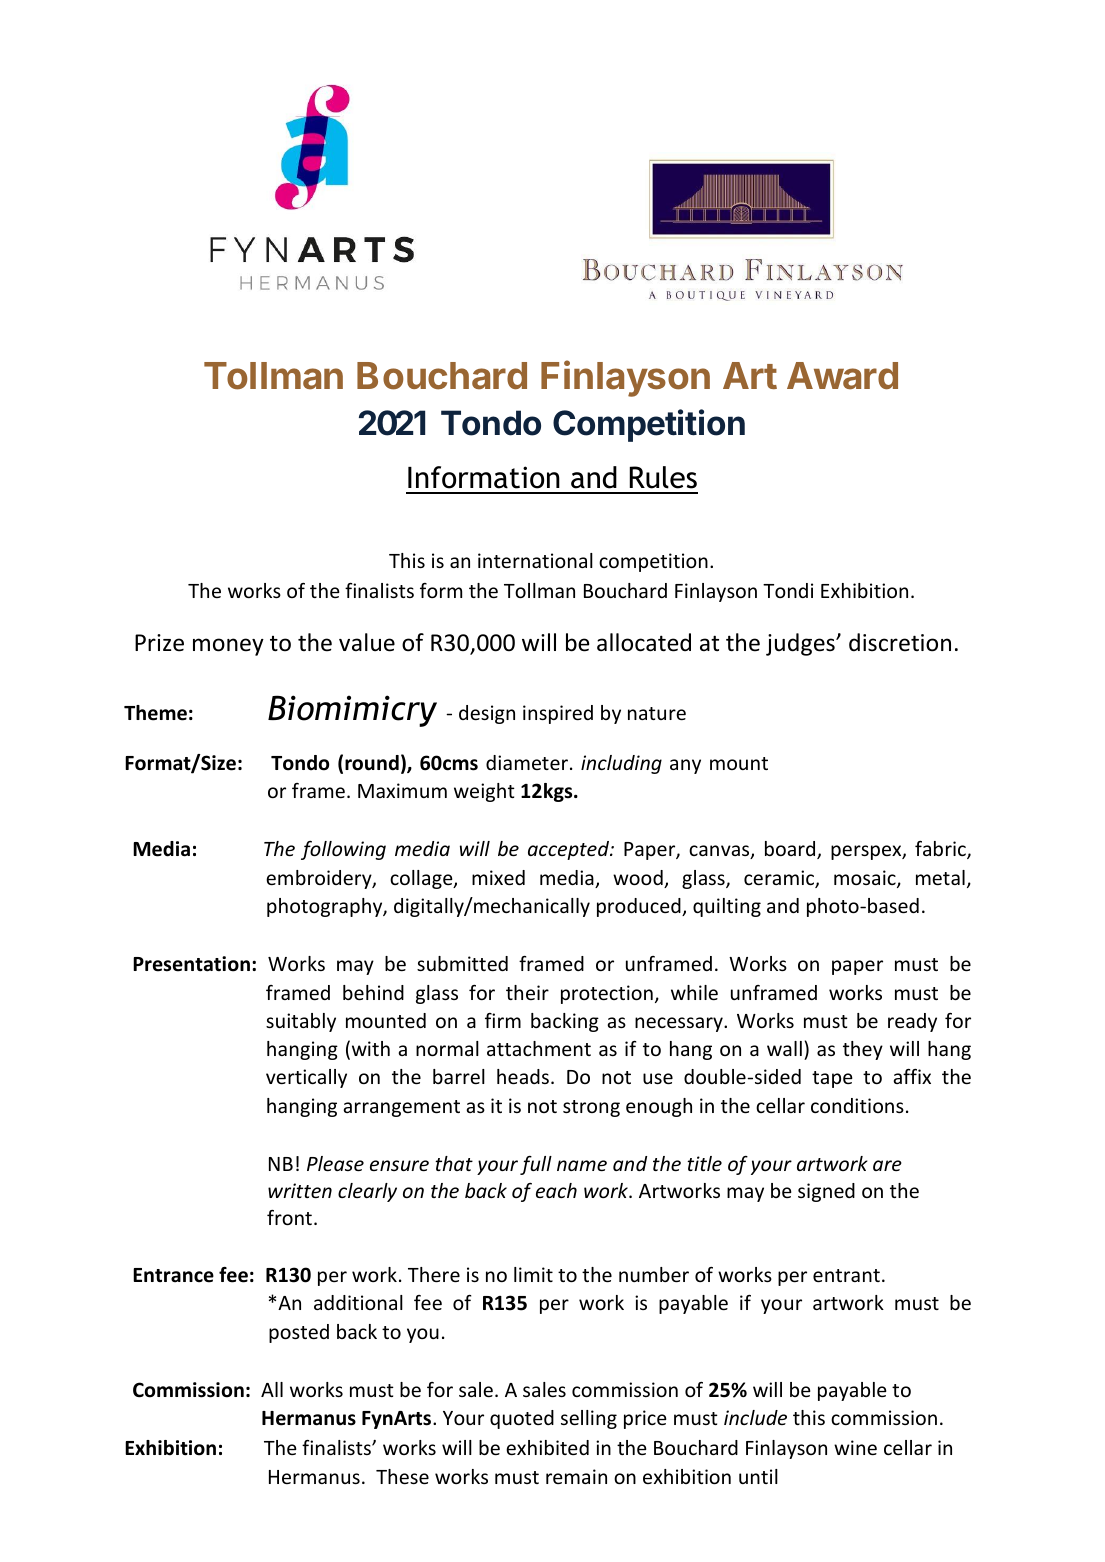  What do you see at coordinates (842, 376) in the document?
I see `Award` at bounding box center [842, 376].
